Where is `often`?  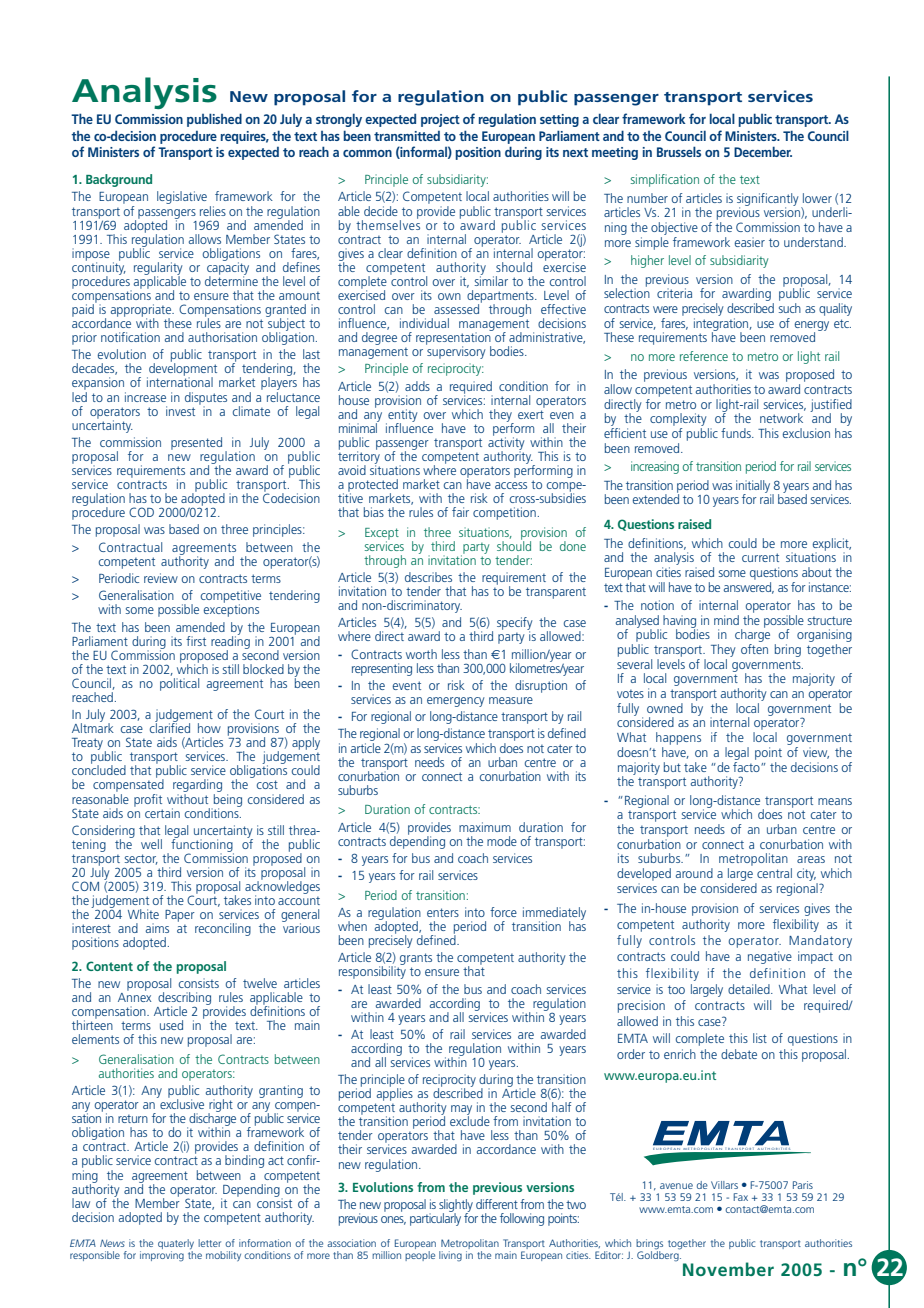 often is located at coordinates (754, 649).
